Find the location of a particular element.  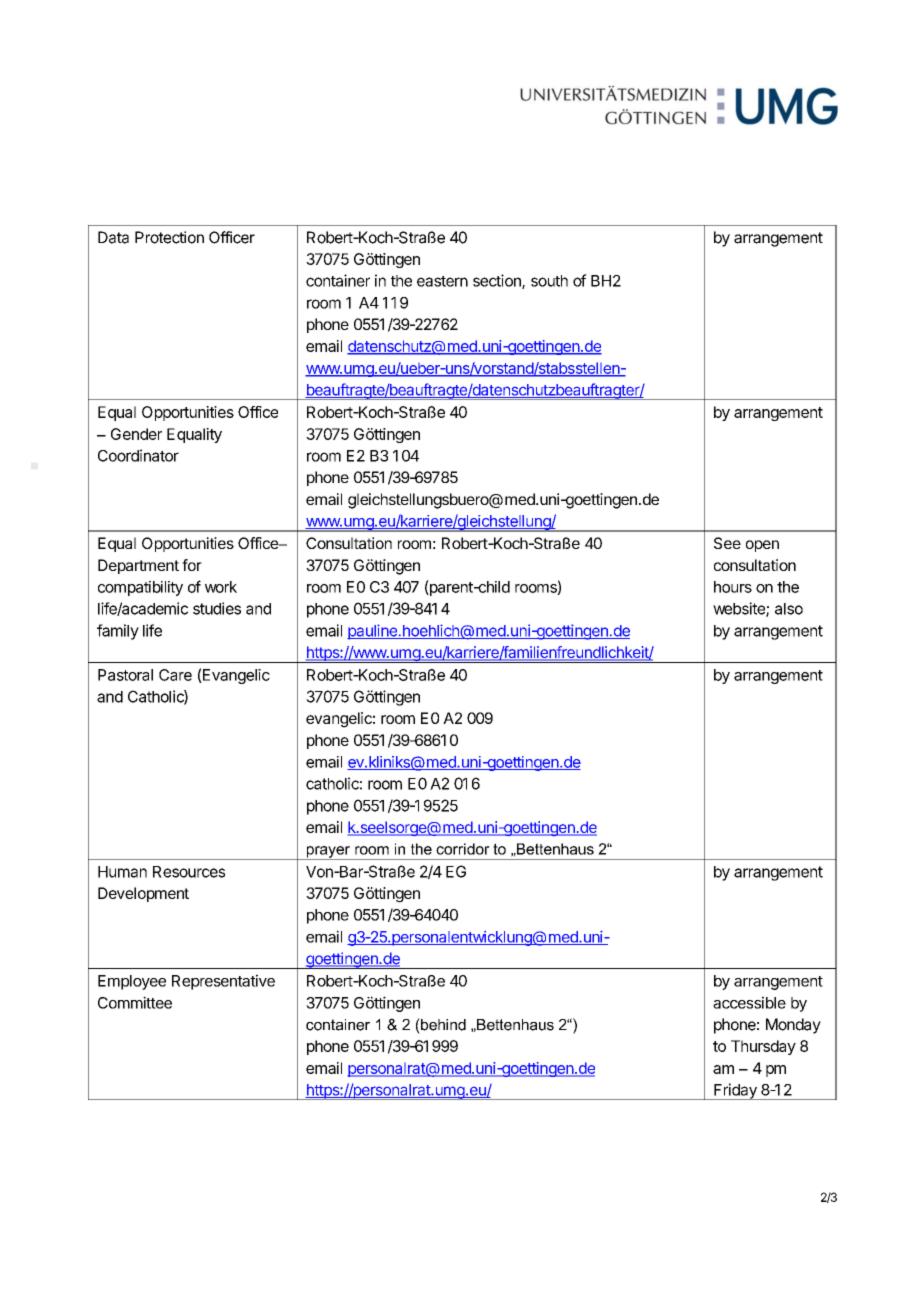

Friday is located at coordinates (735, 1091).
